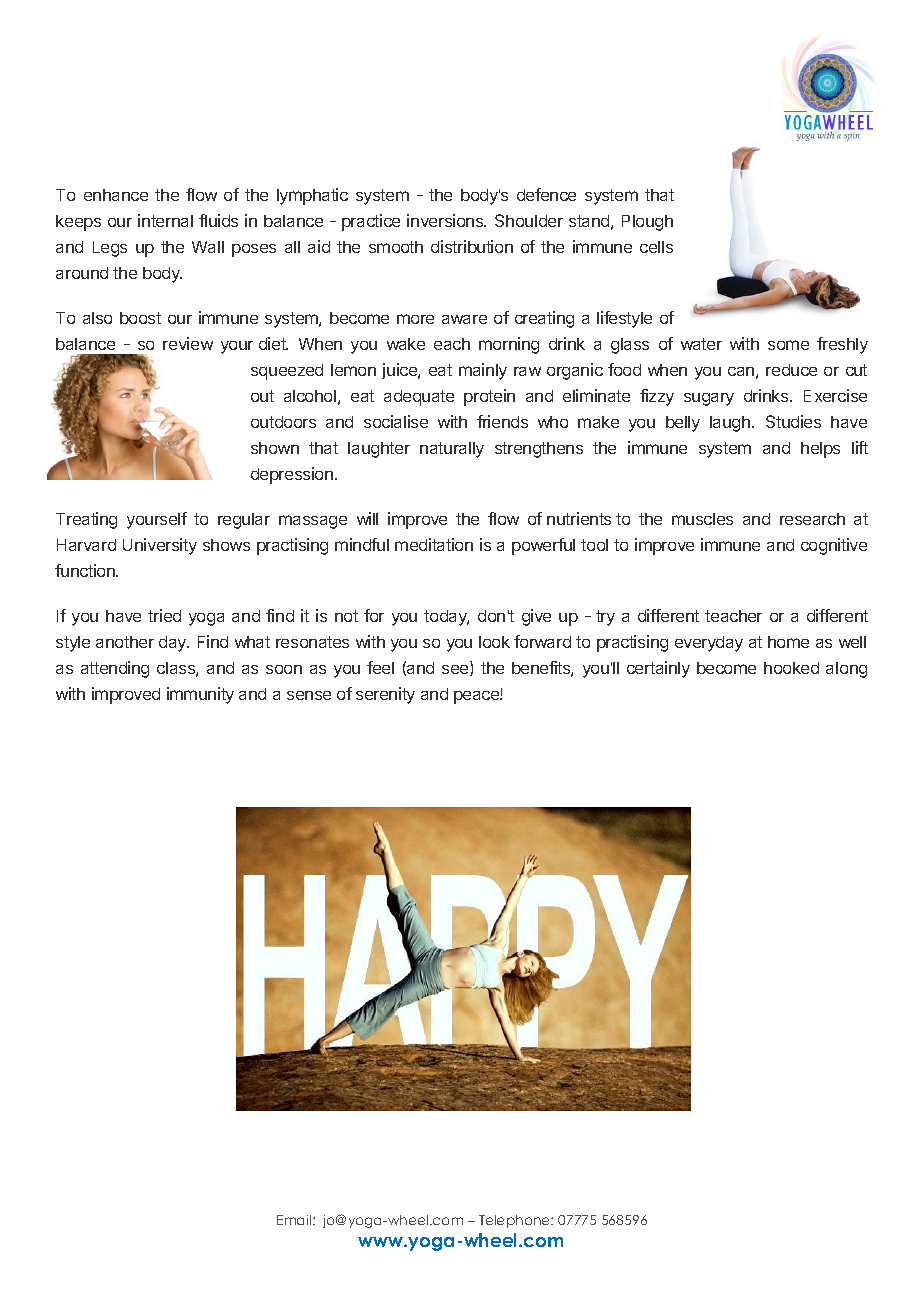  What do you see at coordinates (160, 546) in the image?
I see `University` at bounding box center [160, 546].
